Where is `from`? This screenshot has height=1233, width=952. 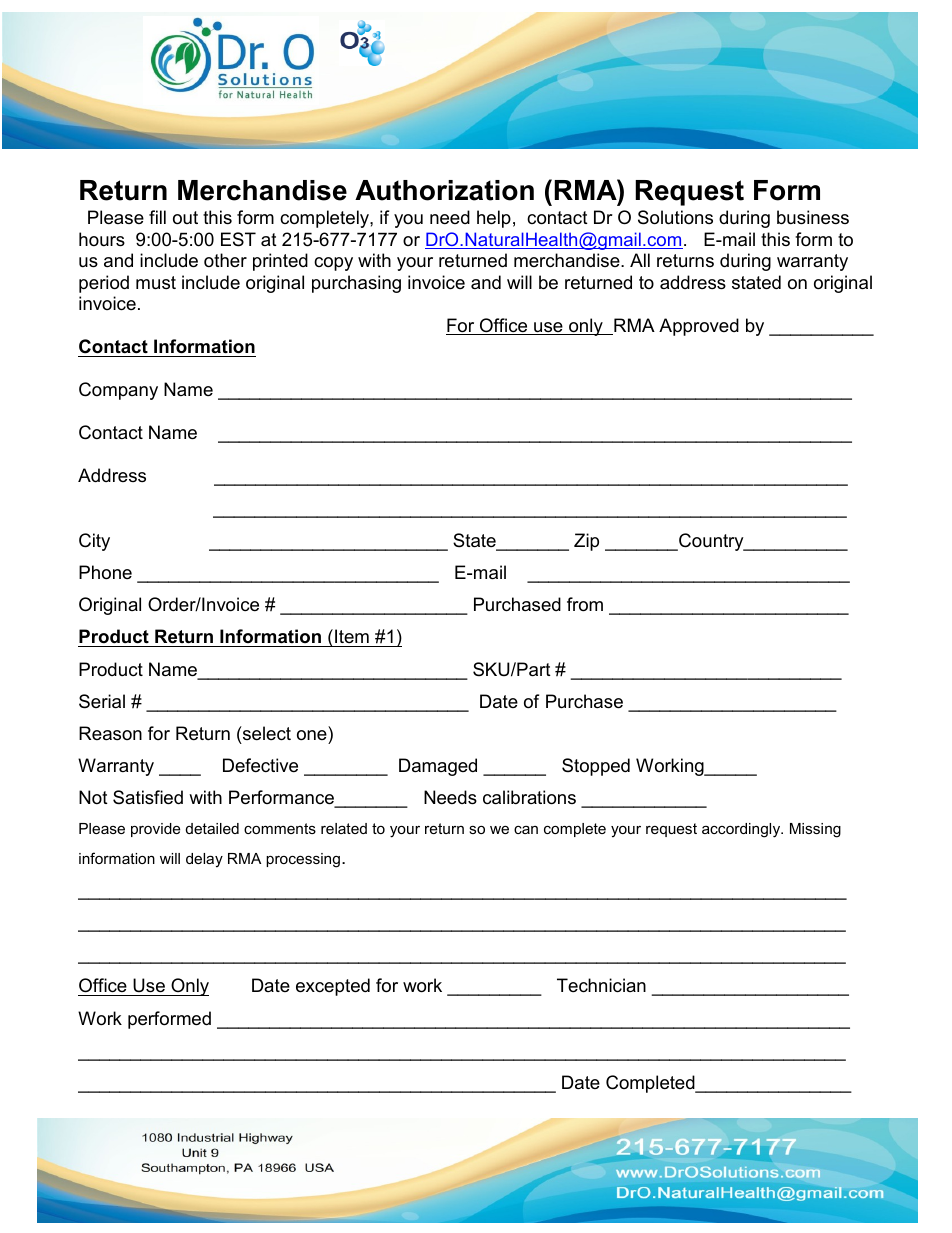 from is located at coordinates (585, 604).
